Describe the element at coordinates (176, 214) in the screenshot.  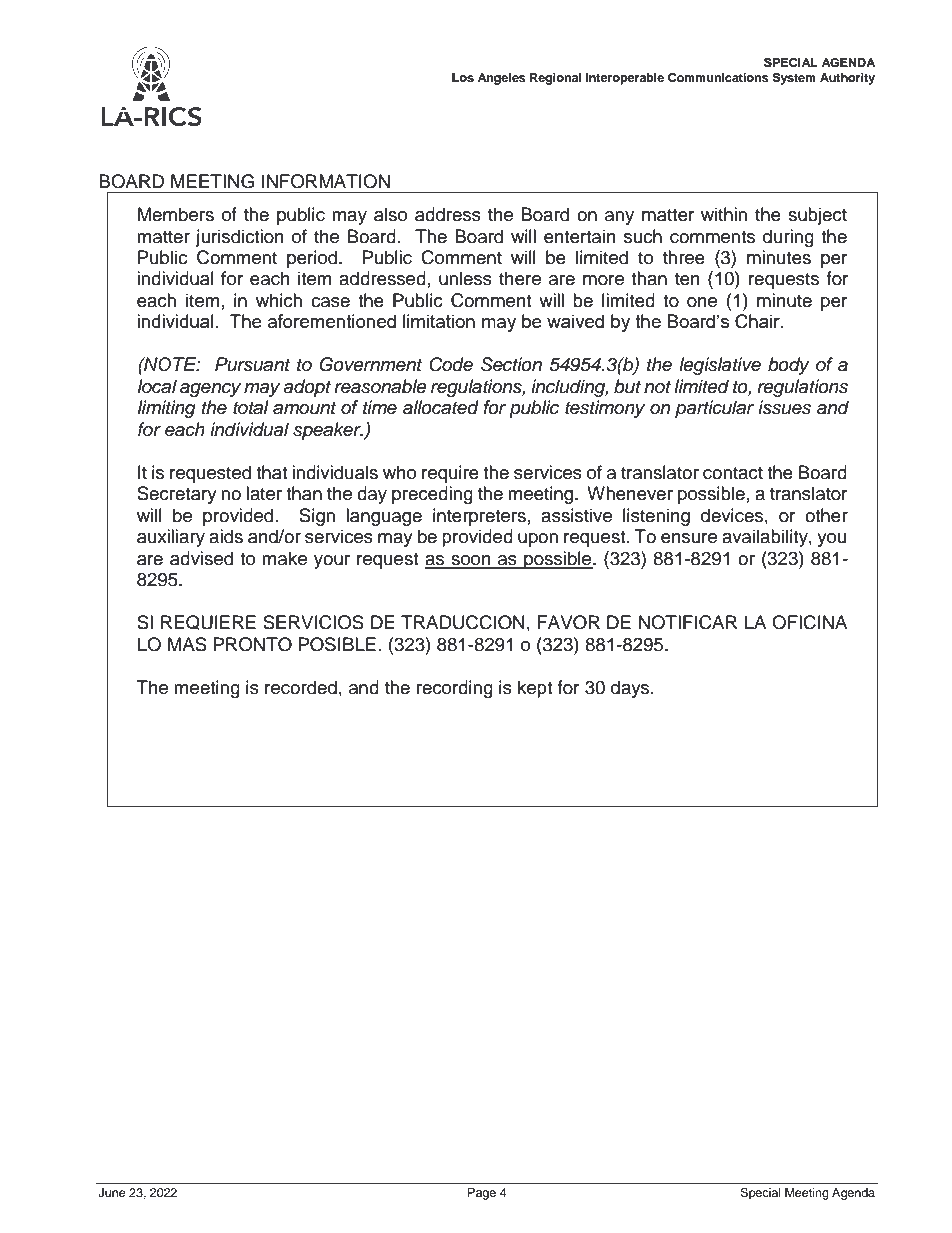
I see `Members` at that location.
